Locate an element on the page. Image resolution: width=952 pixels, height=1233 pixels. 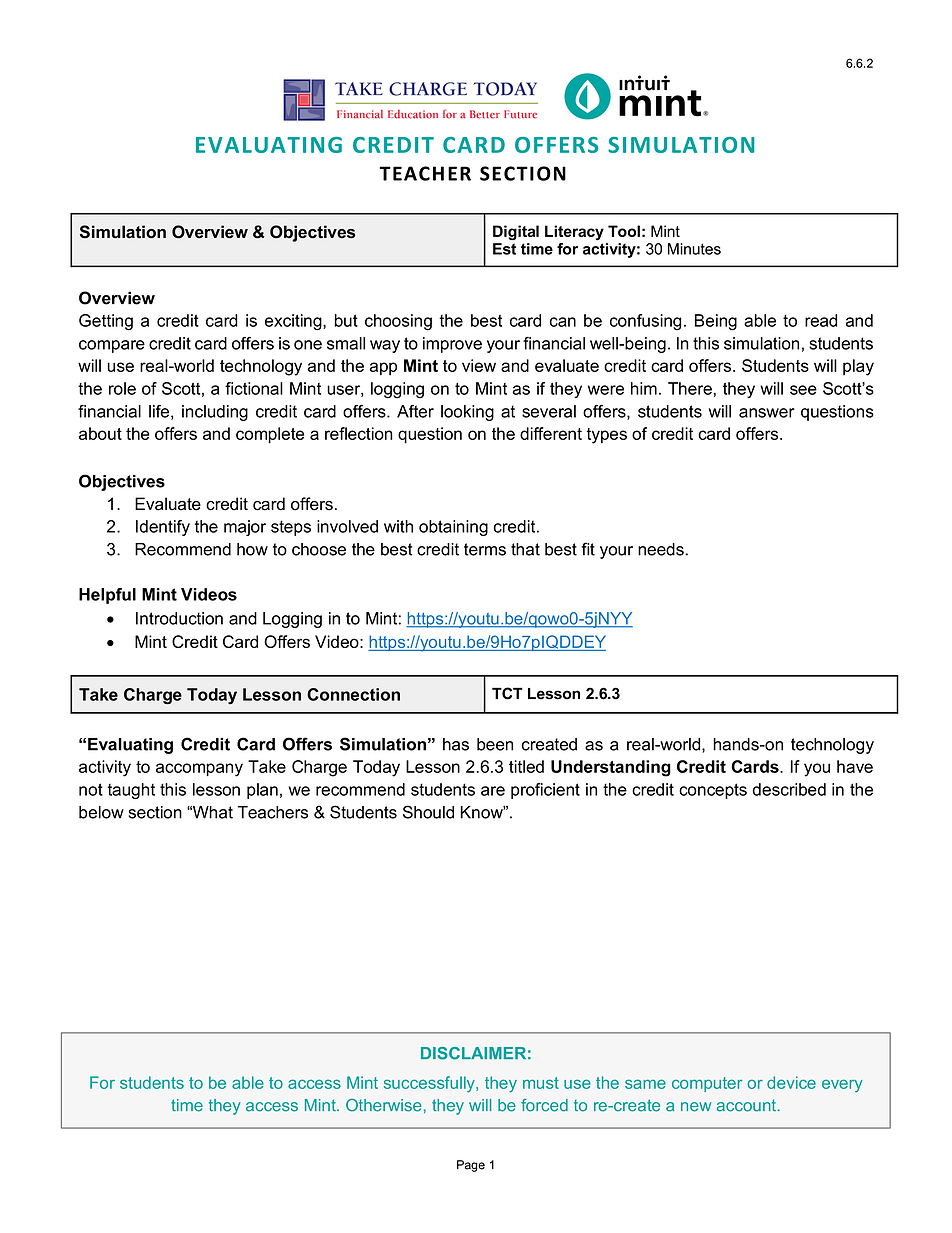
Page is located at coordinates (471, 1166).
